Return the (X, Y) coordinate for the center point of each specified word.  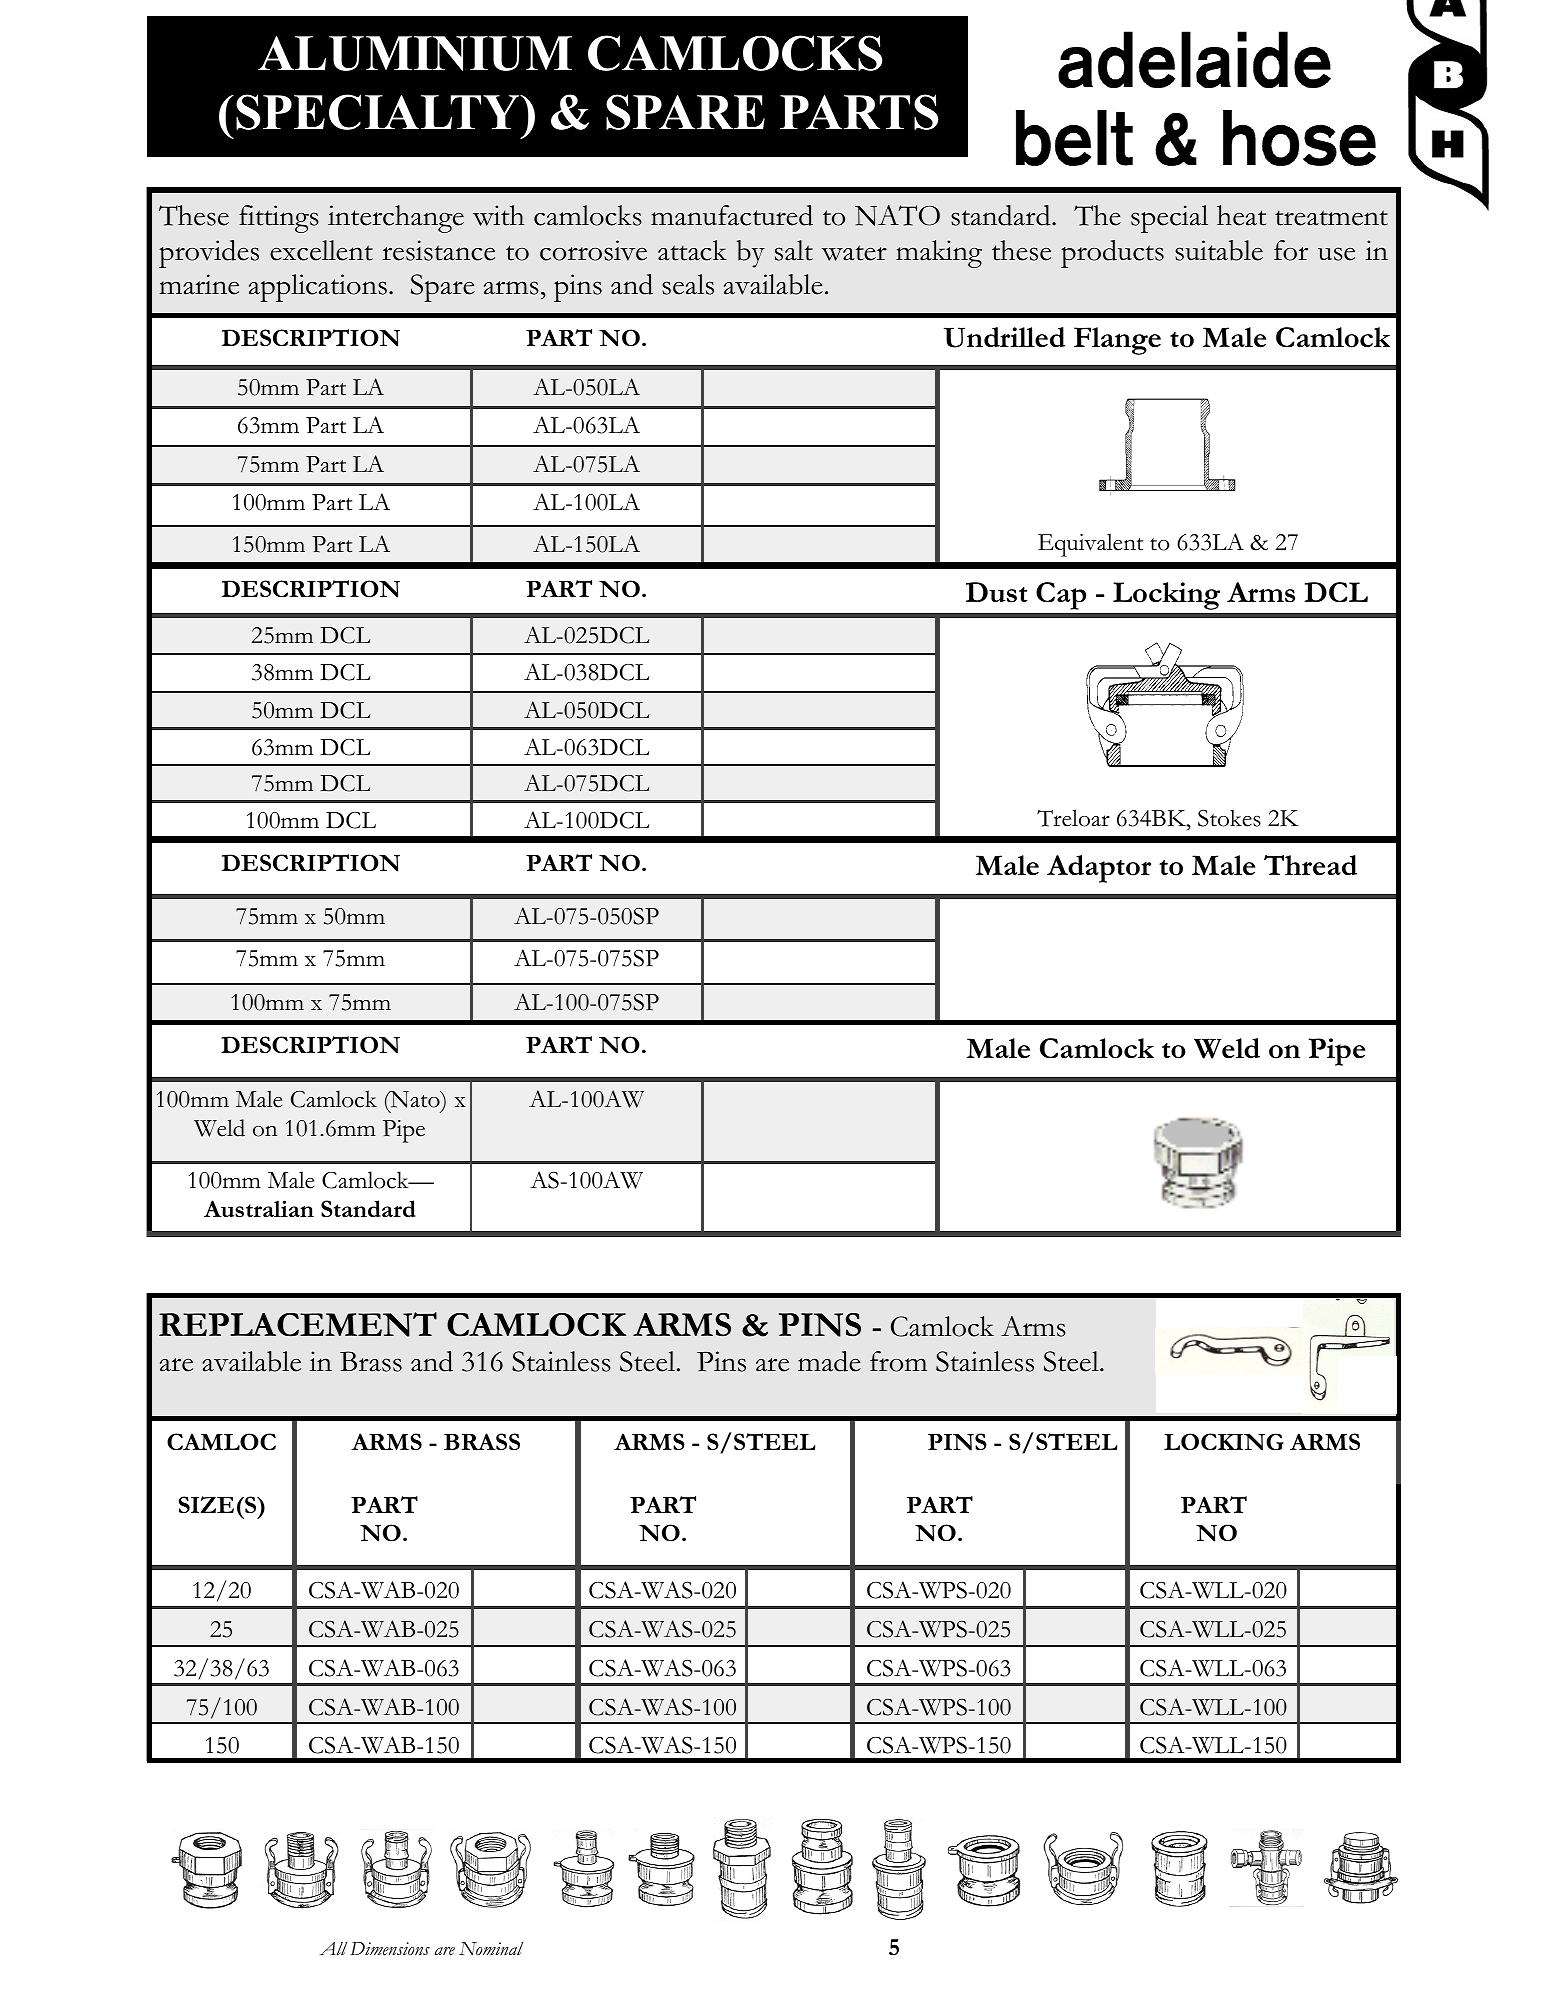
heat (1241, 215)
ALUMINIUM (415, 53)
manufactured (732, 215)
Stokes (1229, 818)
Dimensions (390, 1949)
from (898, 1361)
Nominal (491, 1948)
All (333, 1948)
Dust (997, 592)
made (829, 1361)
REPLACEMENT (298, 1324)
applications (318, 288)
